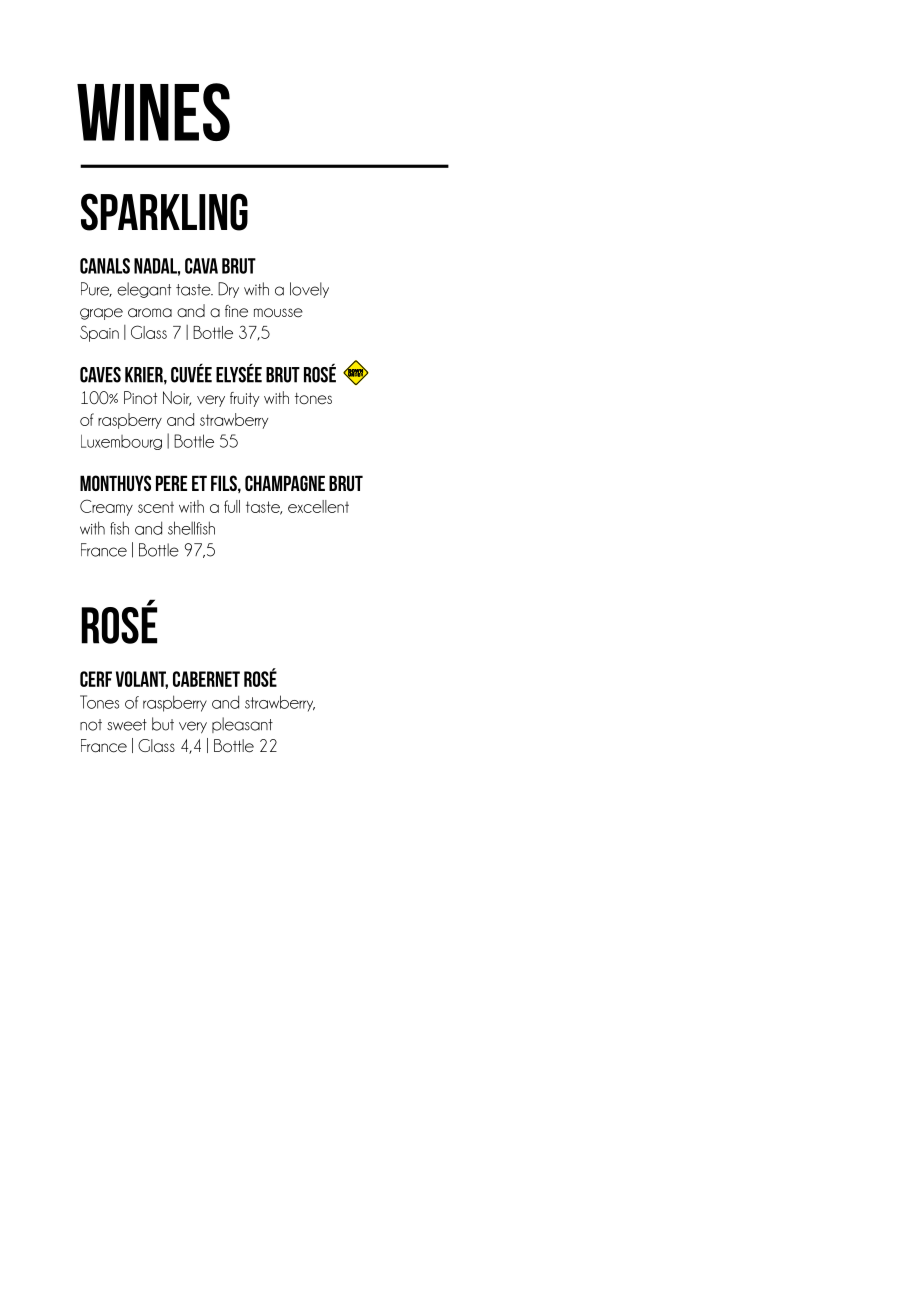 Image resolution: width=924 pixels, height=1308 pixels. Describe the element at coordinates (177, 398) in the document. I see `Noir` at that location.
